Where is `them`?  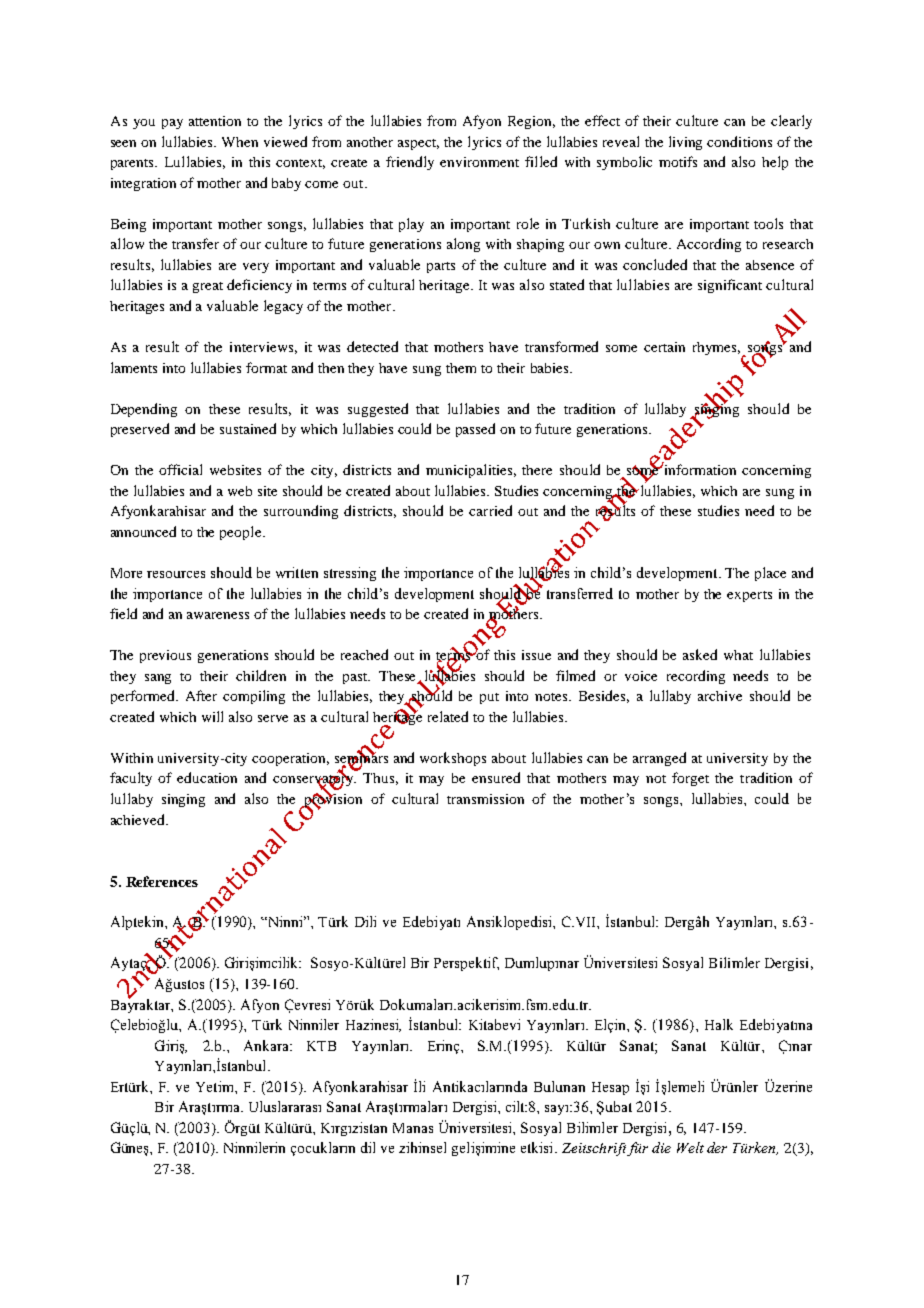 them is located at coordinates (461, 368).
